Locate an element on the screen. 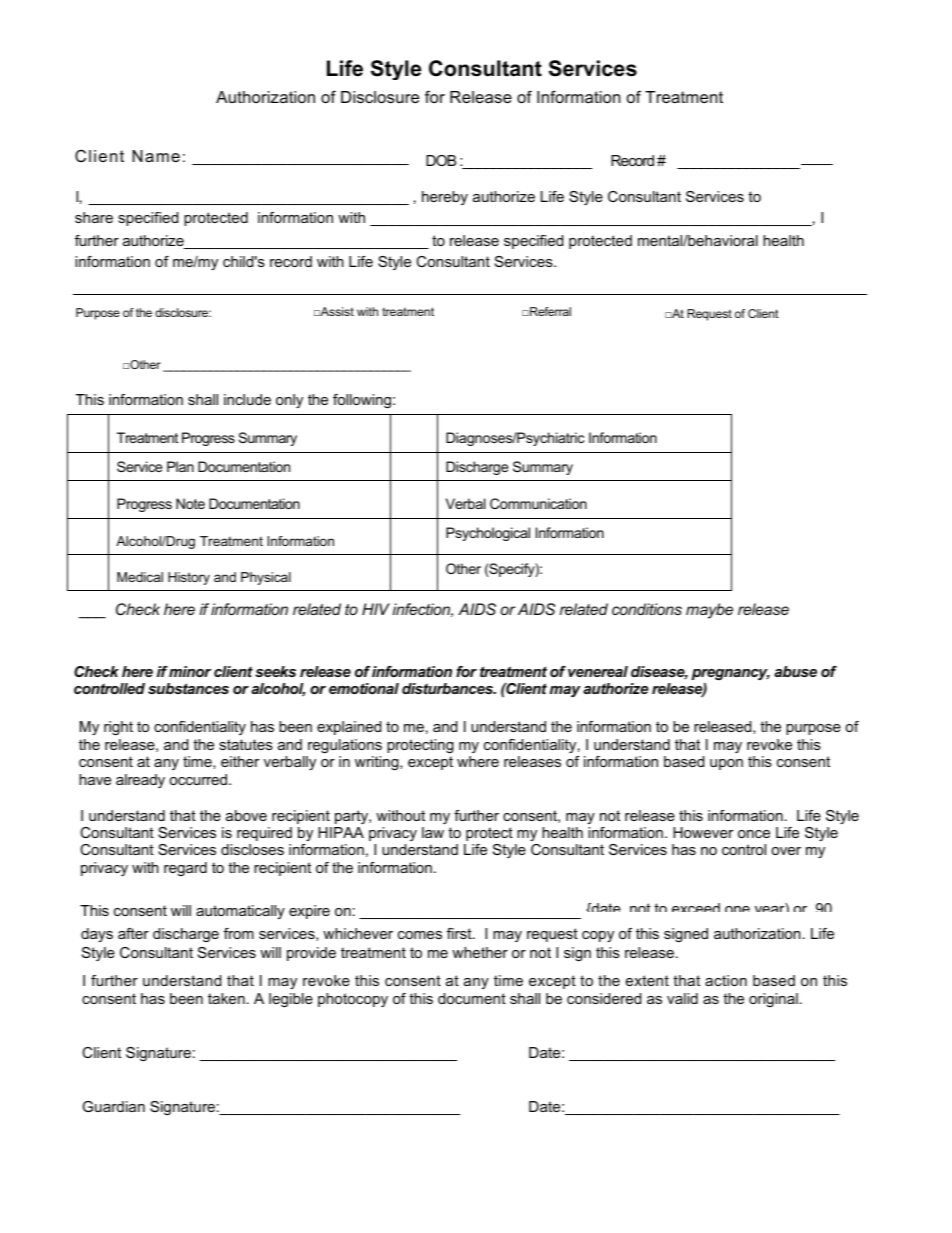 Image resolution: width=952 pixels, height=1233 pixels. Assist is located at coordinates (336, 311).
